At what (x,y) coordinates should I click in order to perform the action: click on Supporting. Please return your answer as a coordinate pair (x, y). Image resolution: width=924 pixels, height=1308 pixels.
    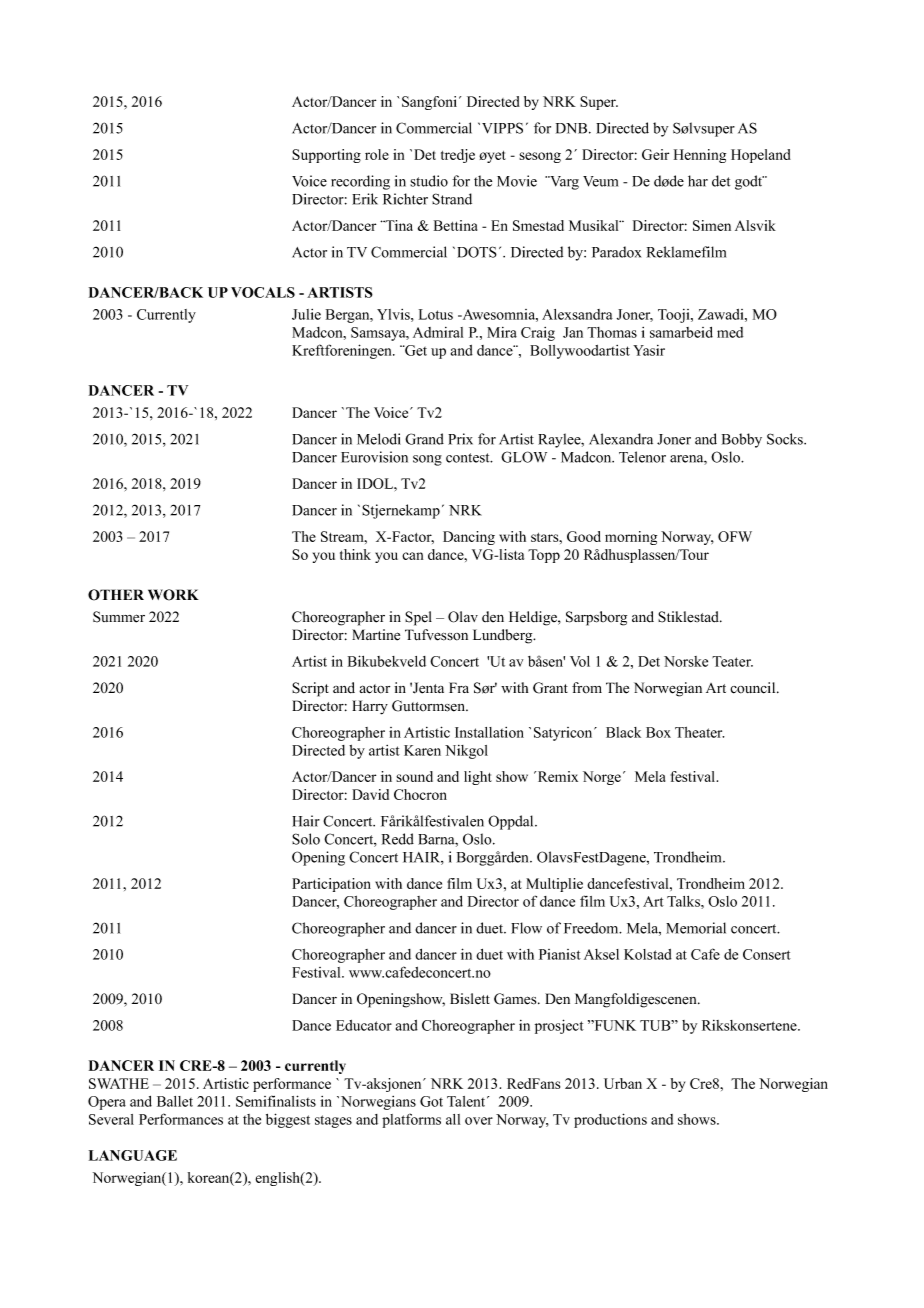
    Looking at the image, I should click on (326, 156).
